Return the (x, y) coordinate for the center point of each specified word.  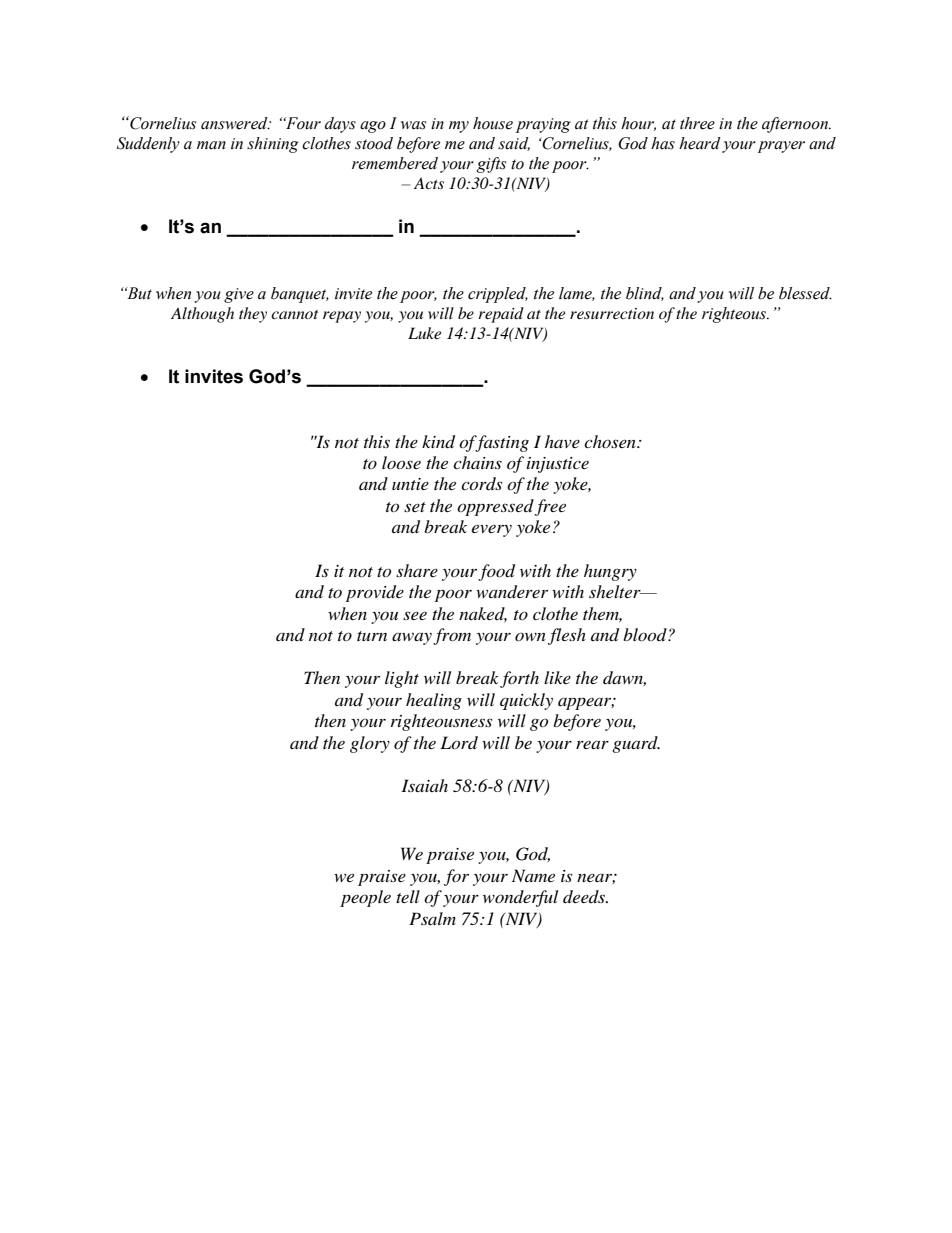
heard (700, 143)
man (211, 145)
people (365, 898)
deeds (585, 896)
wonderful (520, 898)
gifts (491, 165)
